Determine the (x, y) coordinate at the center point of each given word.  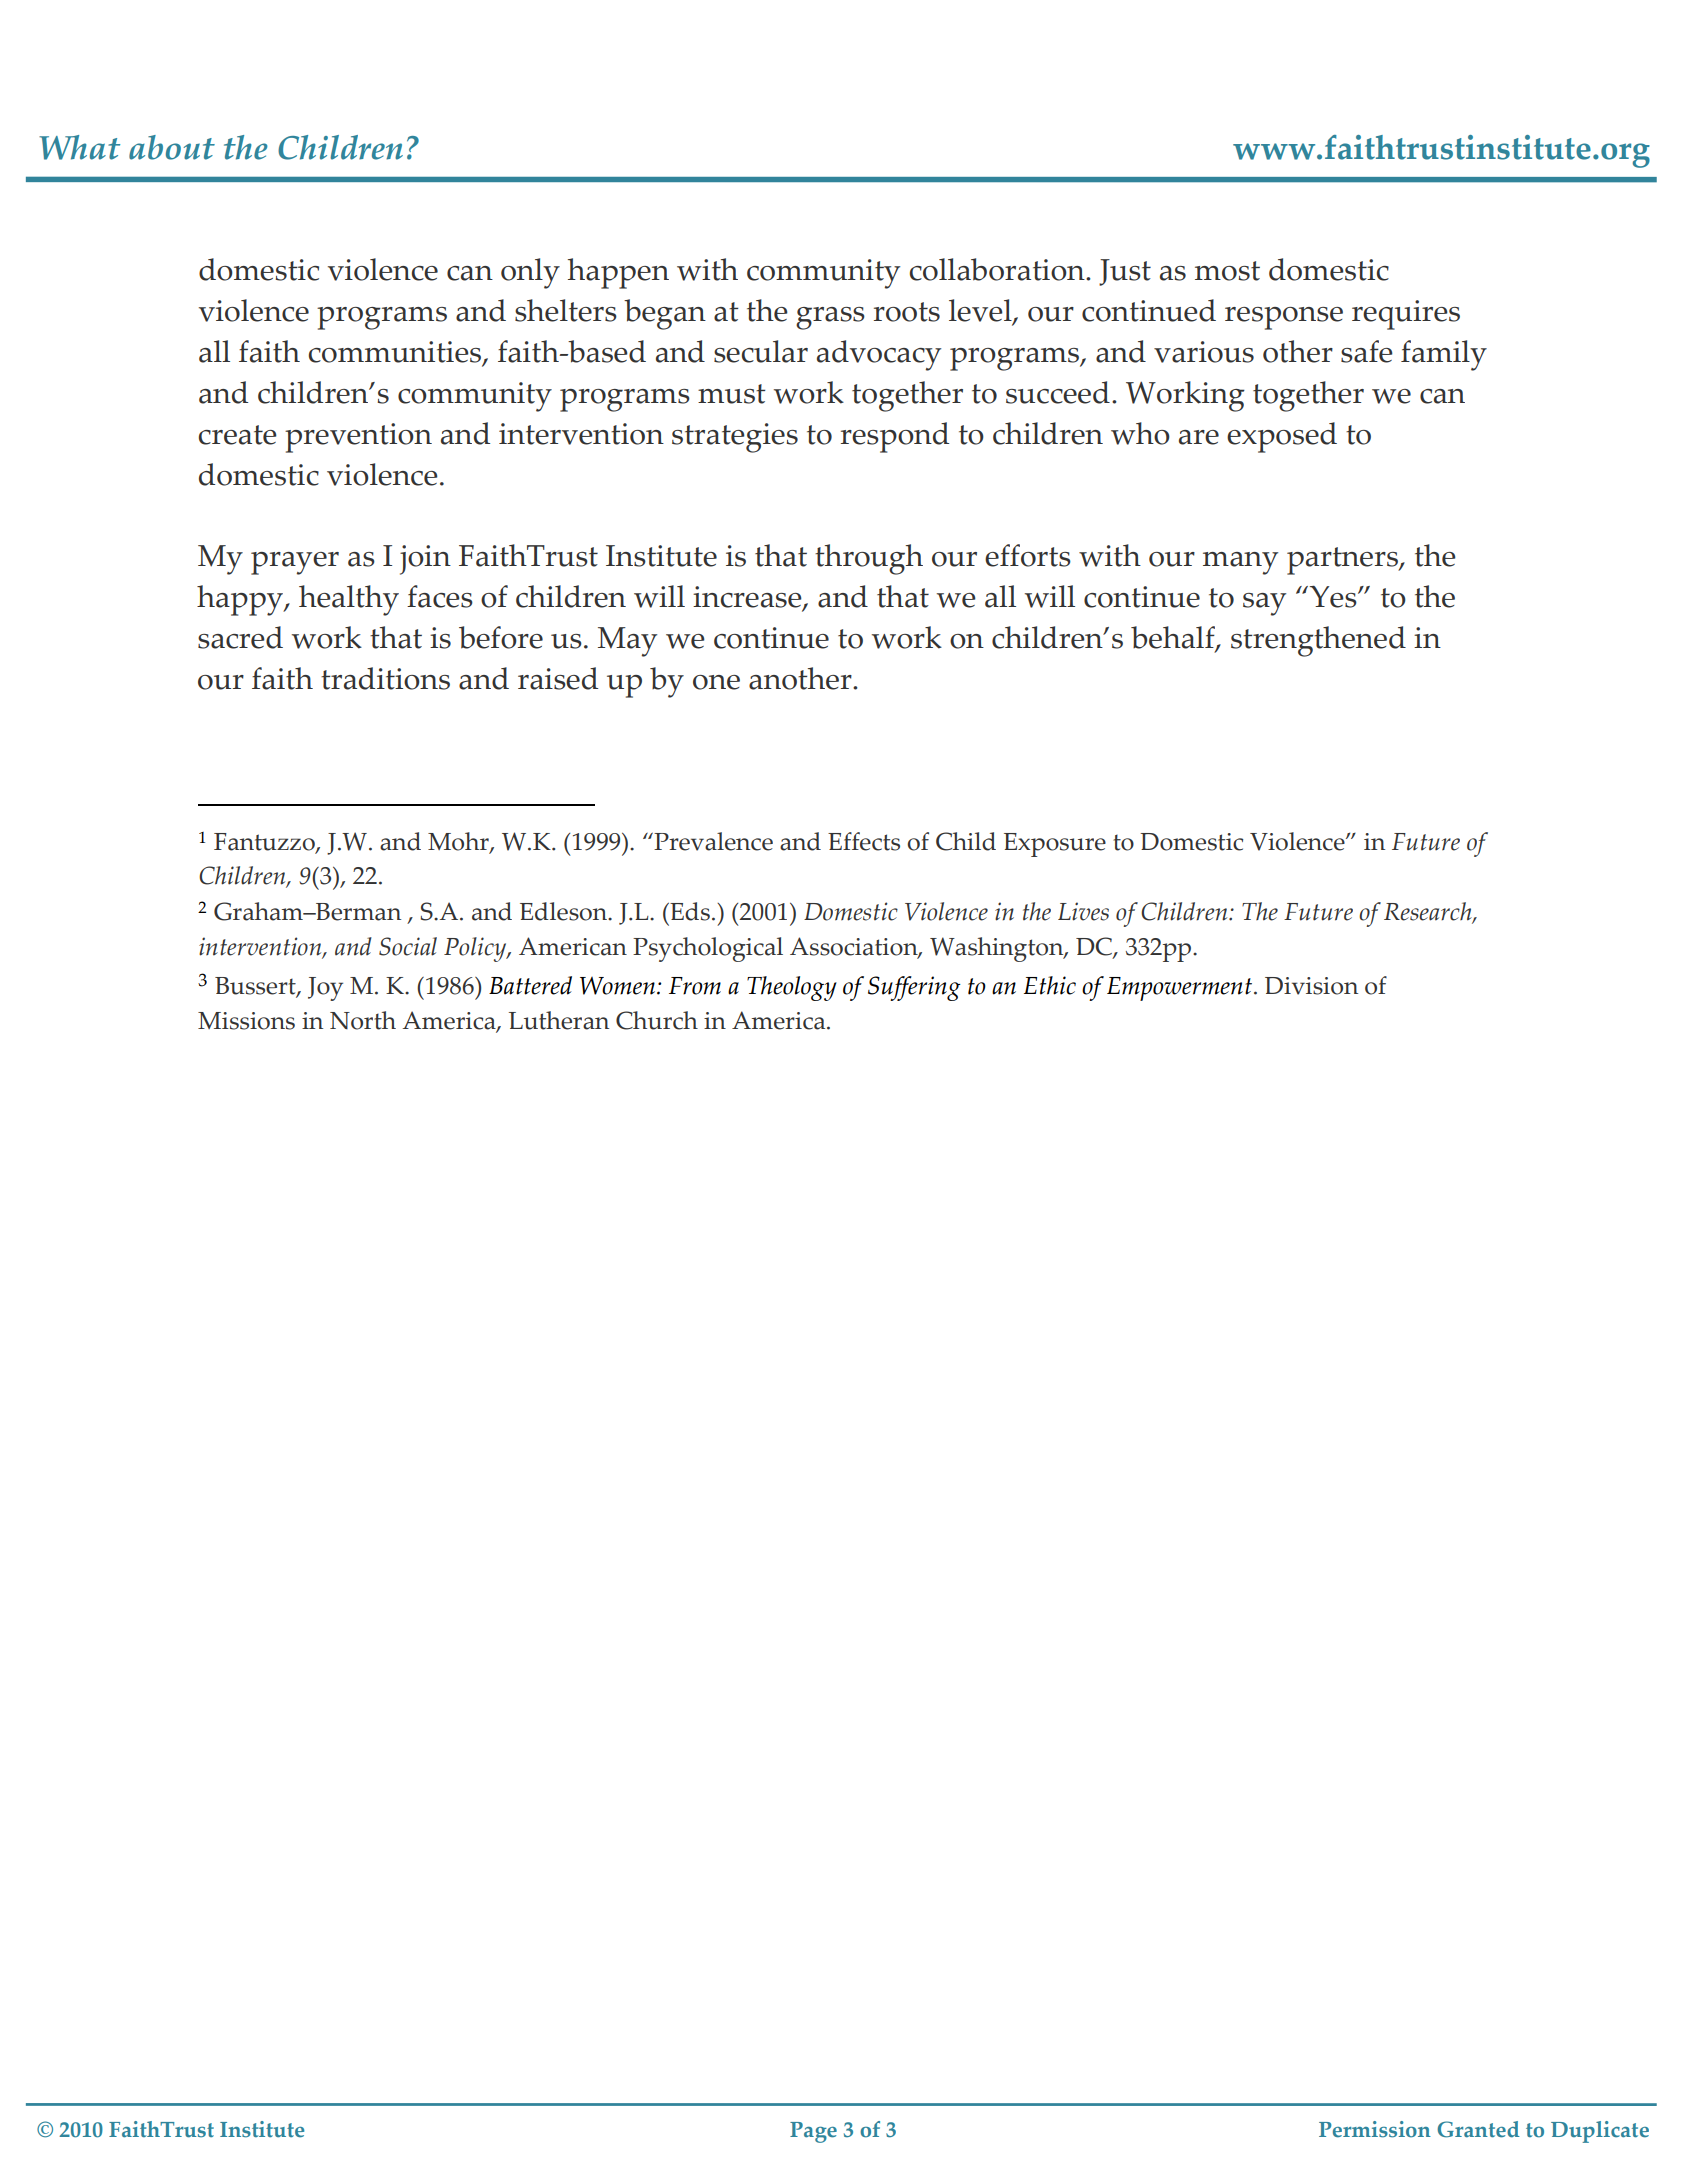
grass (830, 318)
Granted (1478, 2129)
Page (813, 2132)
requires (1406, 315)
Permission (1375, 2129)
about (172, 147)
